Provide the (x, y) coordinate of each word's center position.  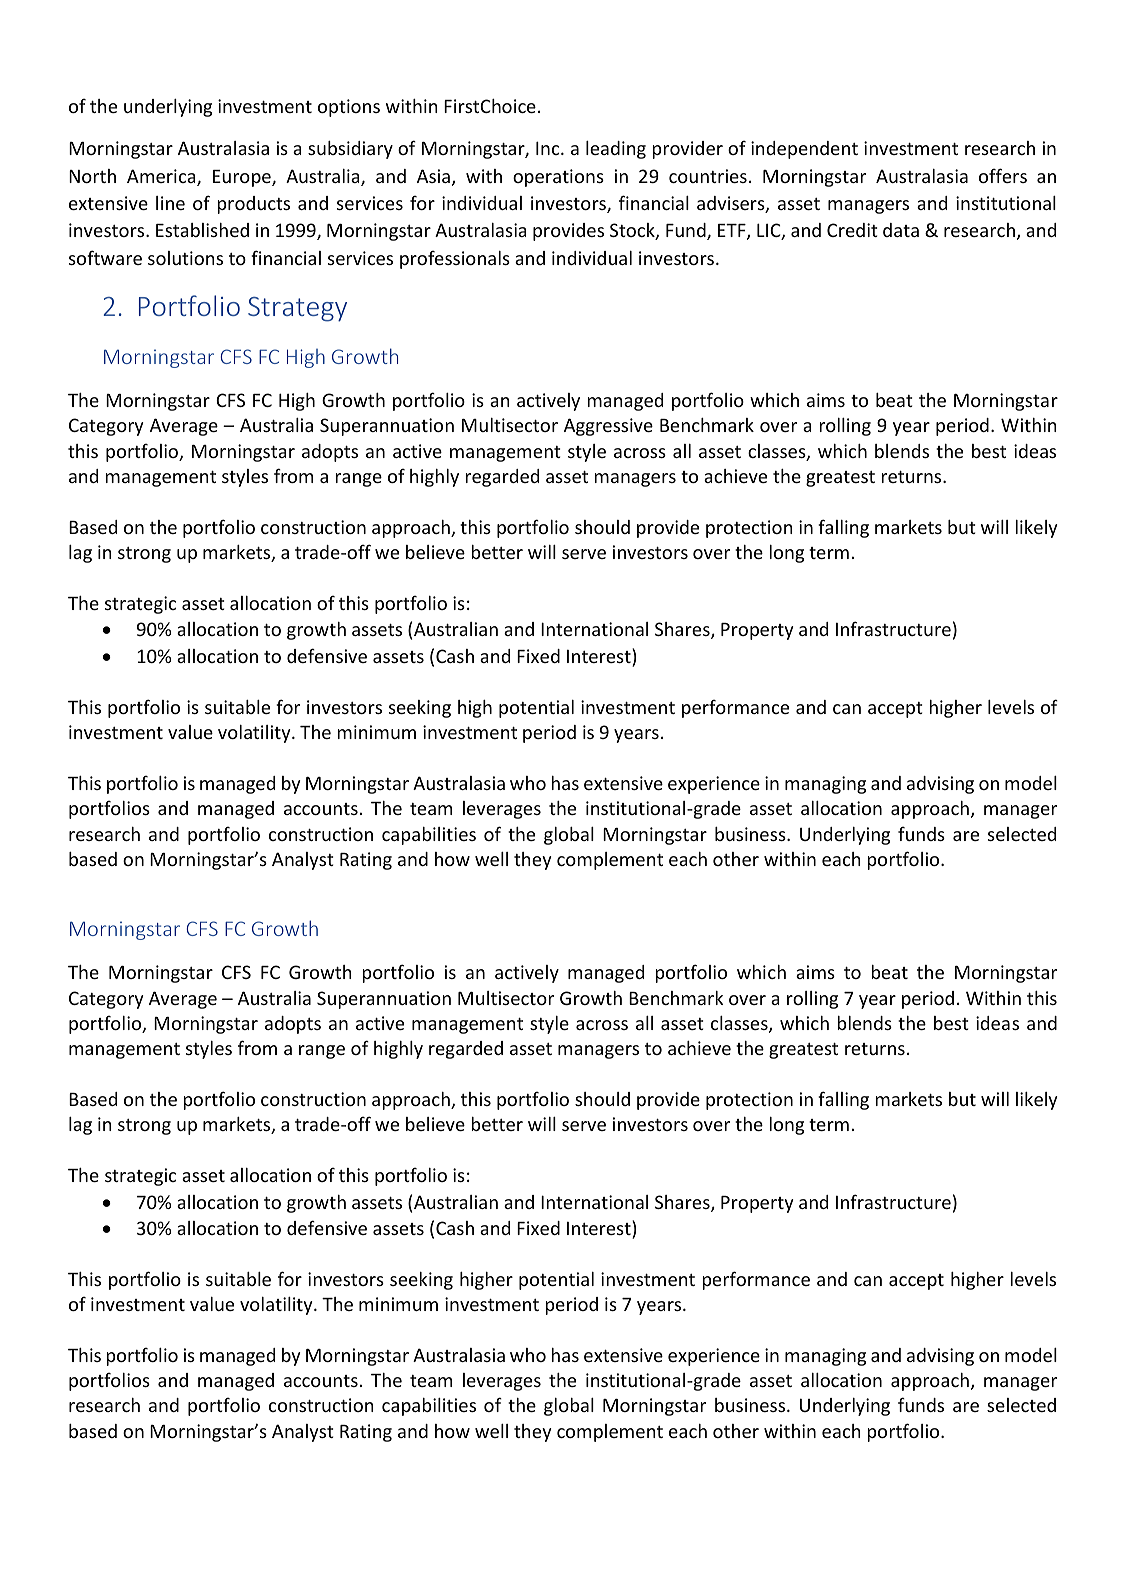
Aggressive (608, 427)
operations (558, 178)
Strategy (297, 309)
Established (202, 230)
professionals (455, 259)
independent (804, 150)
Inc (549, 148)
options (349, 108)
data (901, 230)
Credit (852, 230)
